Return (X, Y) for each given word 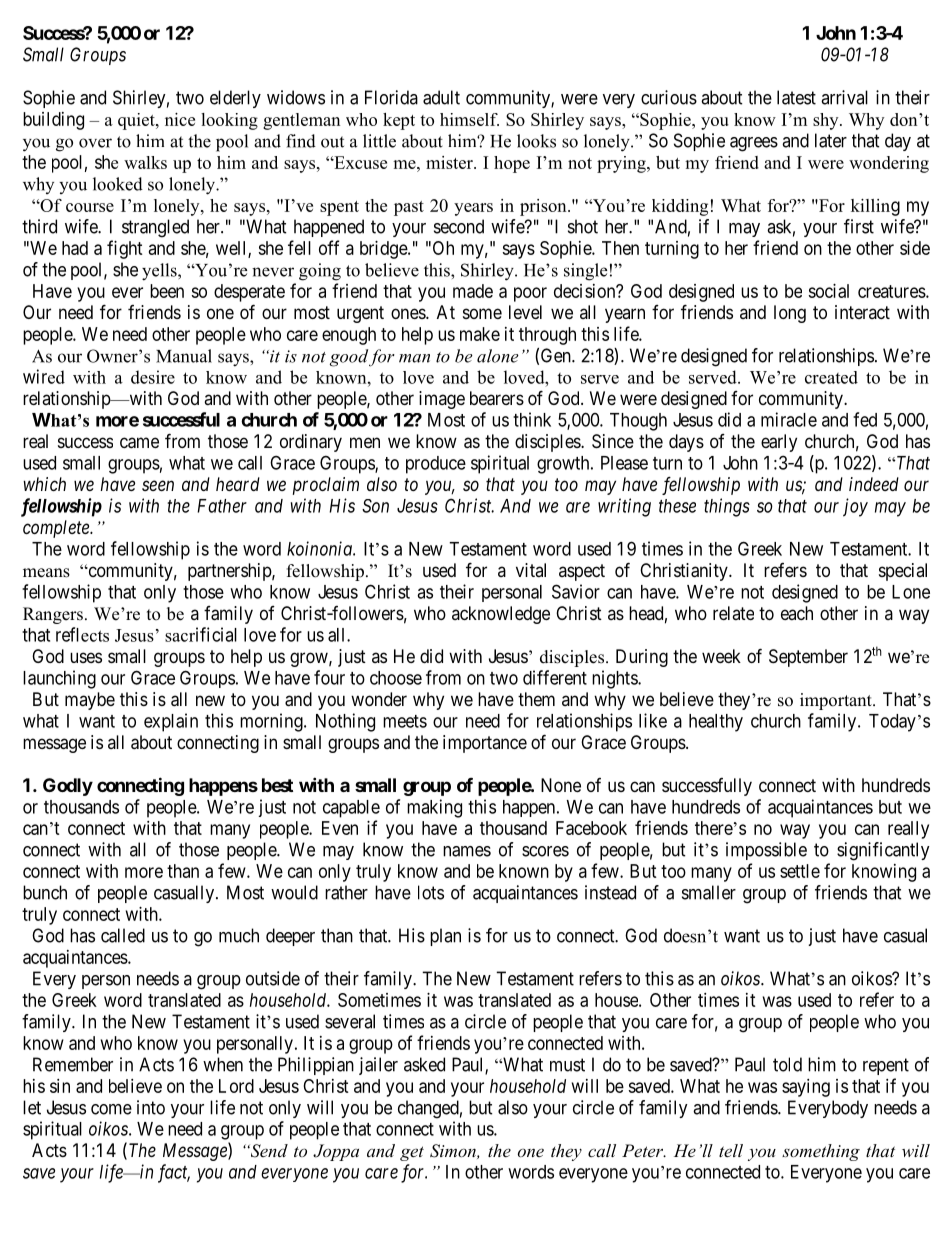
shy (827, 121)
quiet (137, 121)
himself (469, 119)
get (412, 1153)
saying (806, 1088)
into (151, 1107)
